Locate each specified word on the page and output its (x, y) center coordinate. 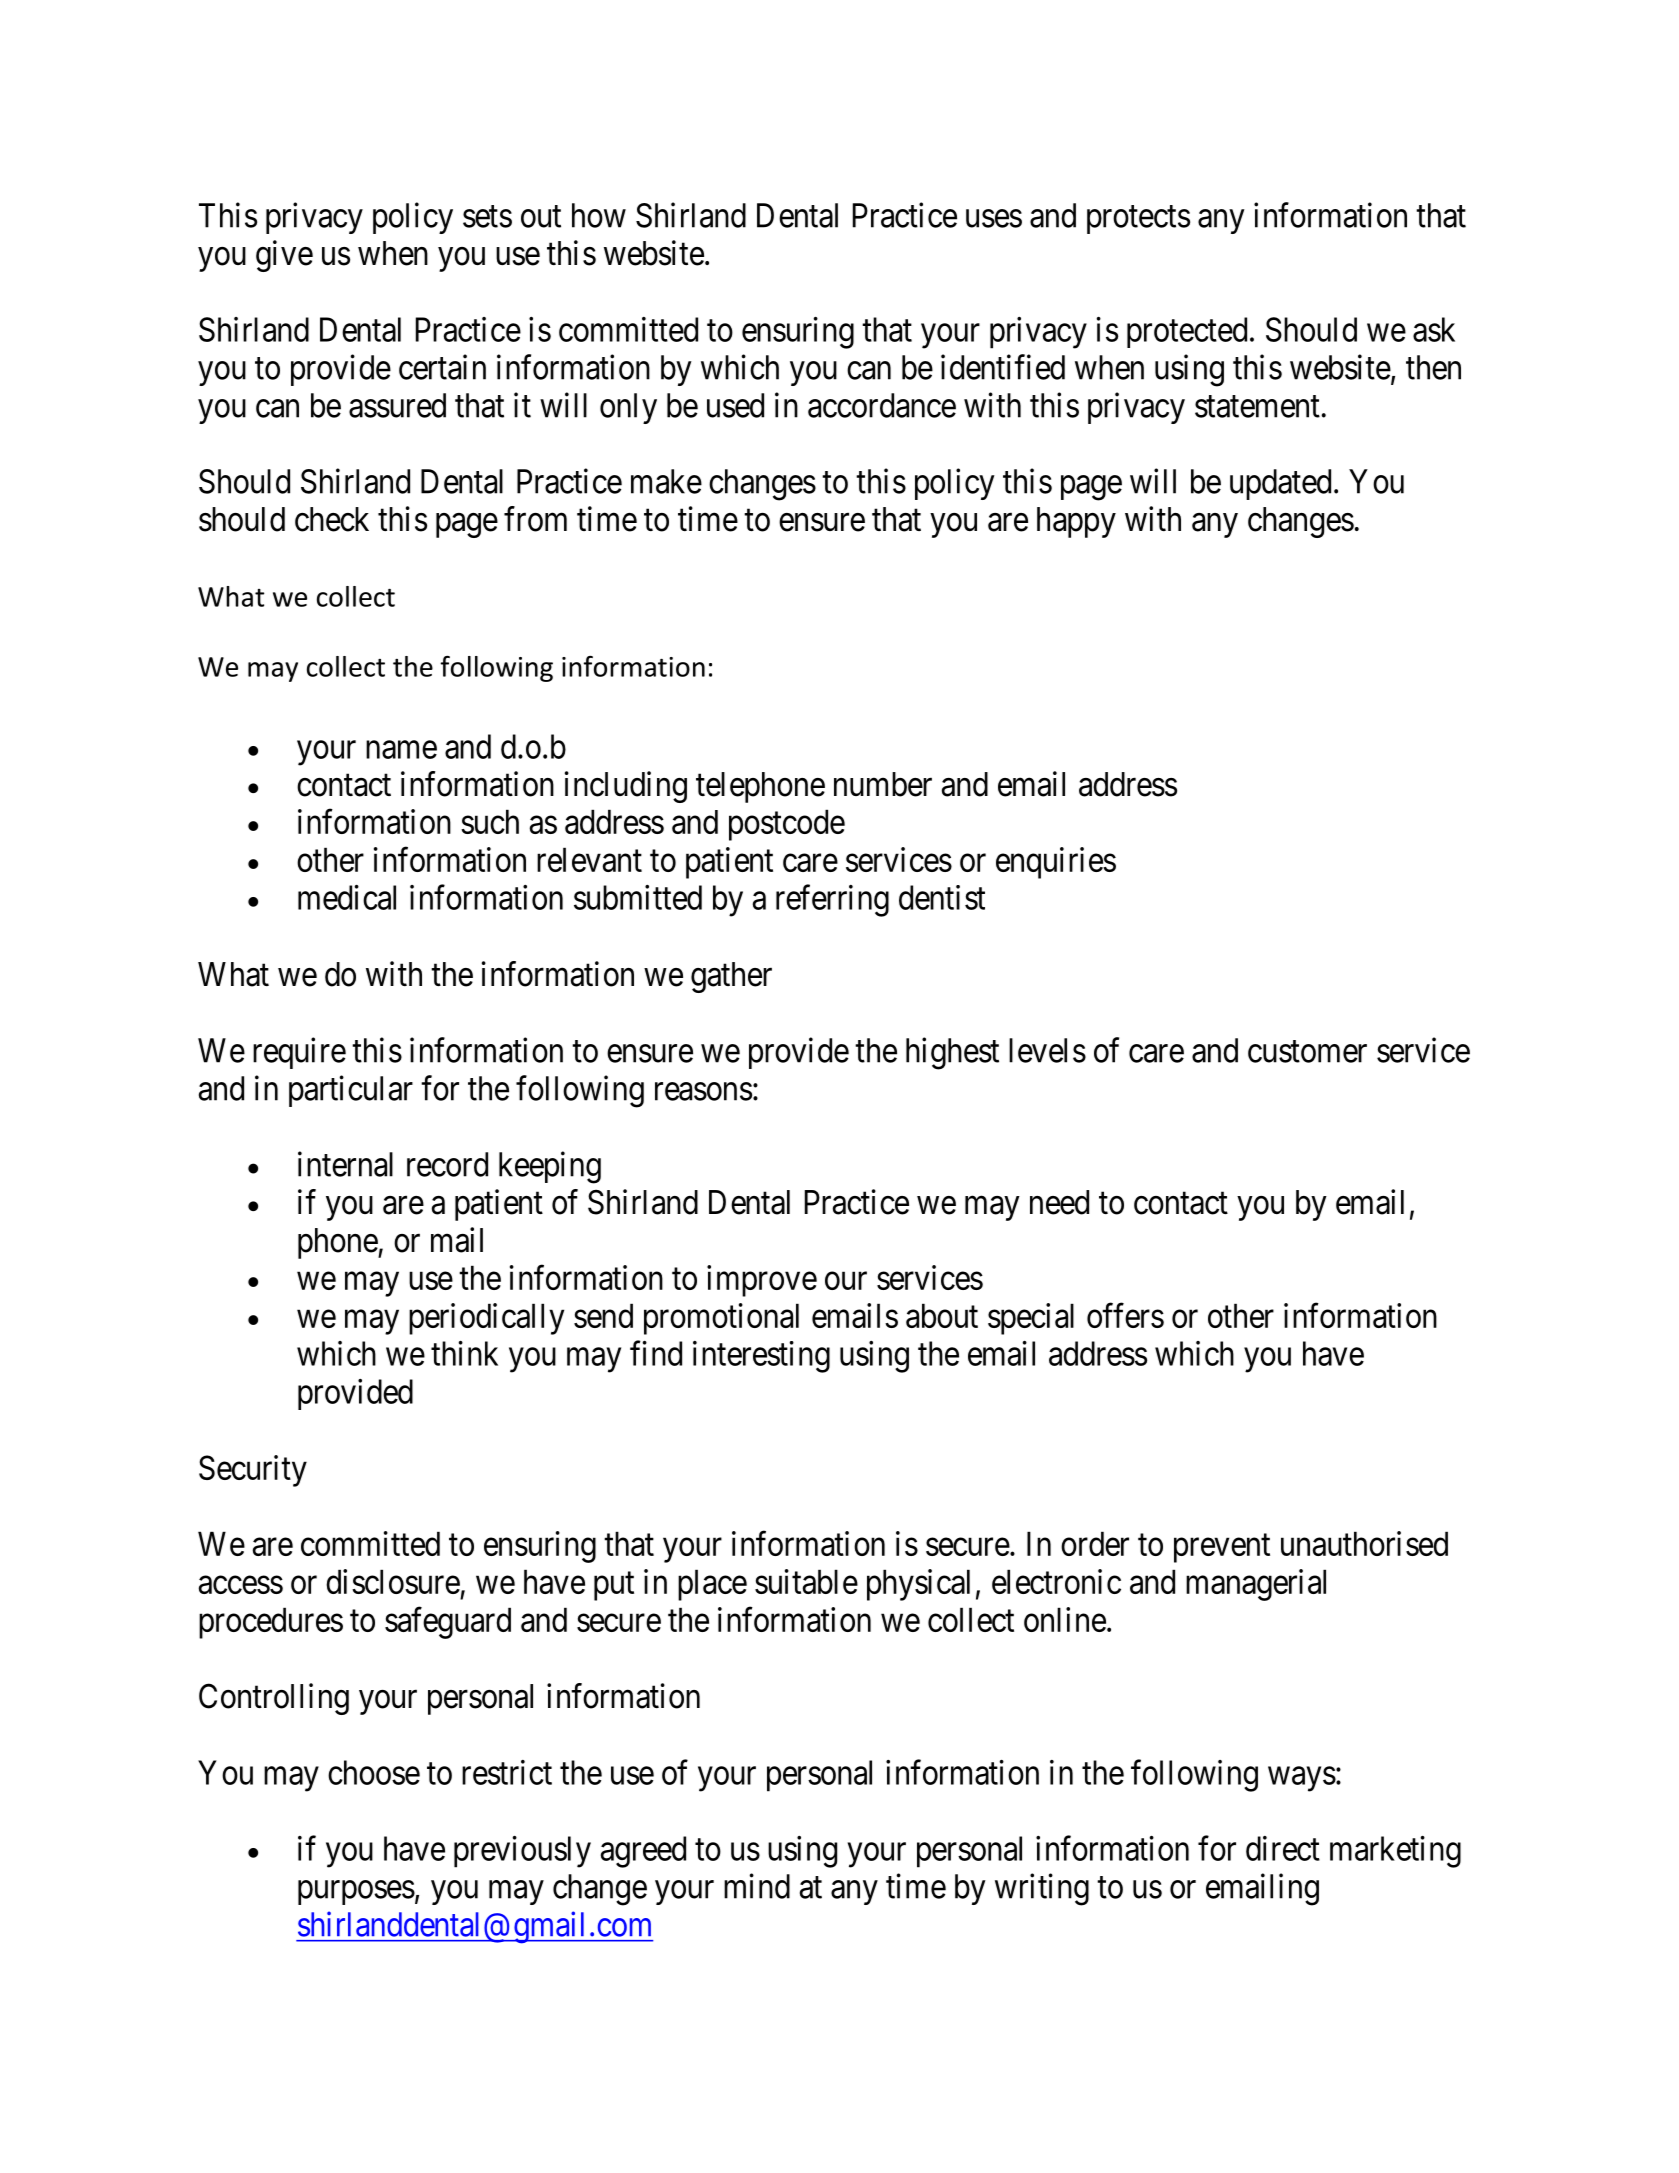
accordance (882, 405)
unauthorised (1364, 1543)
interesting (761, 1357)
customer (1307, 1052)
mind (757, 1886)
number (883, 784)
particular (351, 1091)
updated (1280, 484)
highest (952, 1053)
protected (1187, 332)
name (401, 750)
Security (253, 1471)
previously (522, 1852)
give (284, 256)
